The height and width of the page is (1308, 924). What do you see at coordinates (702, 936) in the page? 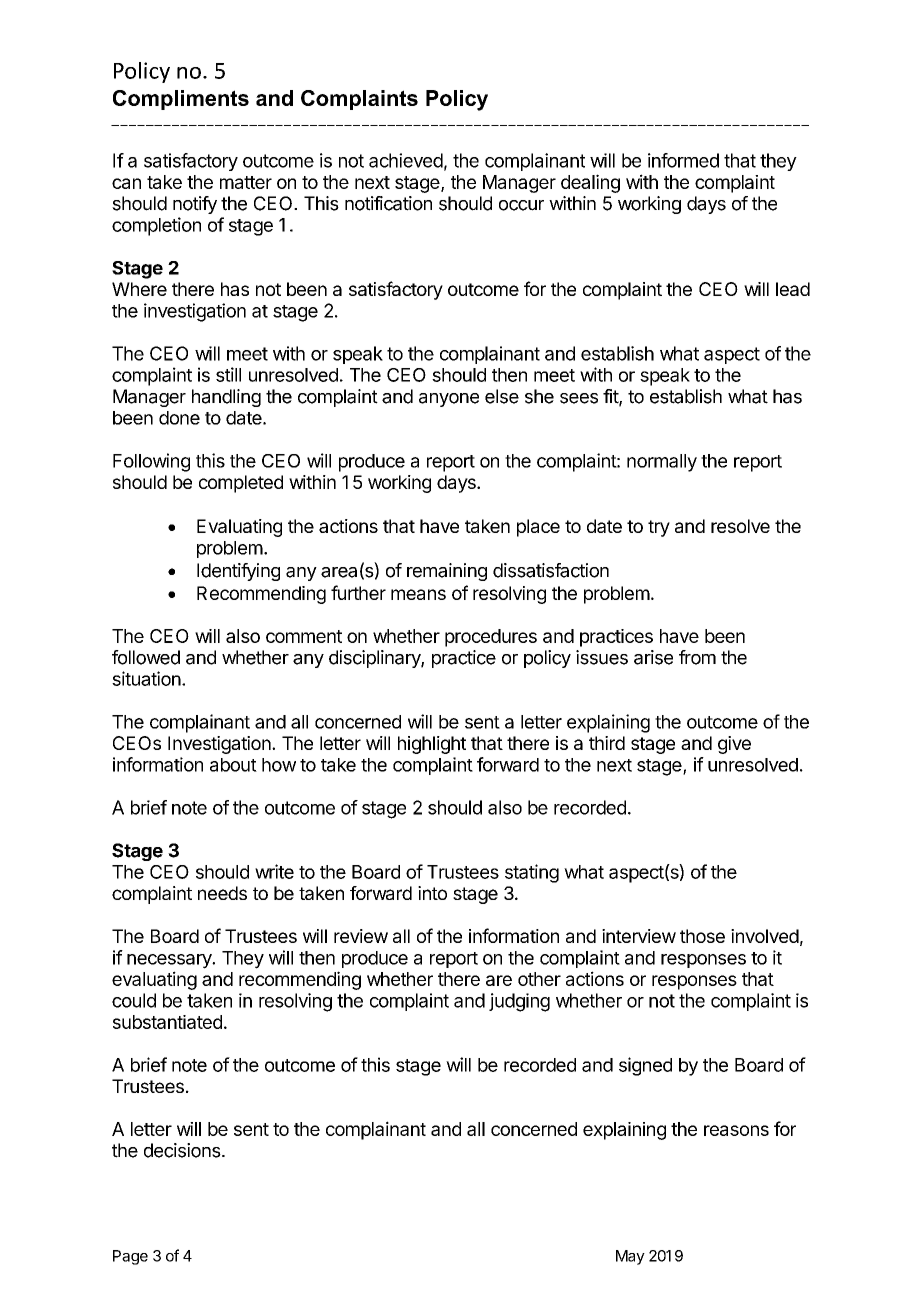
I see `those` at bounding box center [702, 936].
